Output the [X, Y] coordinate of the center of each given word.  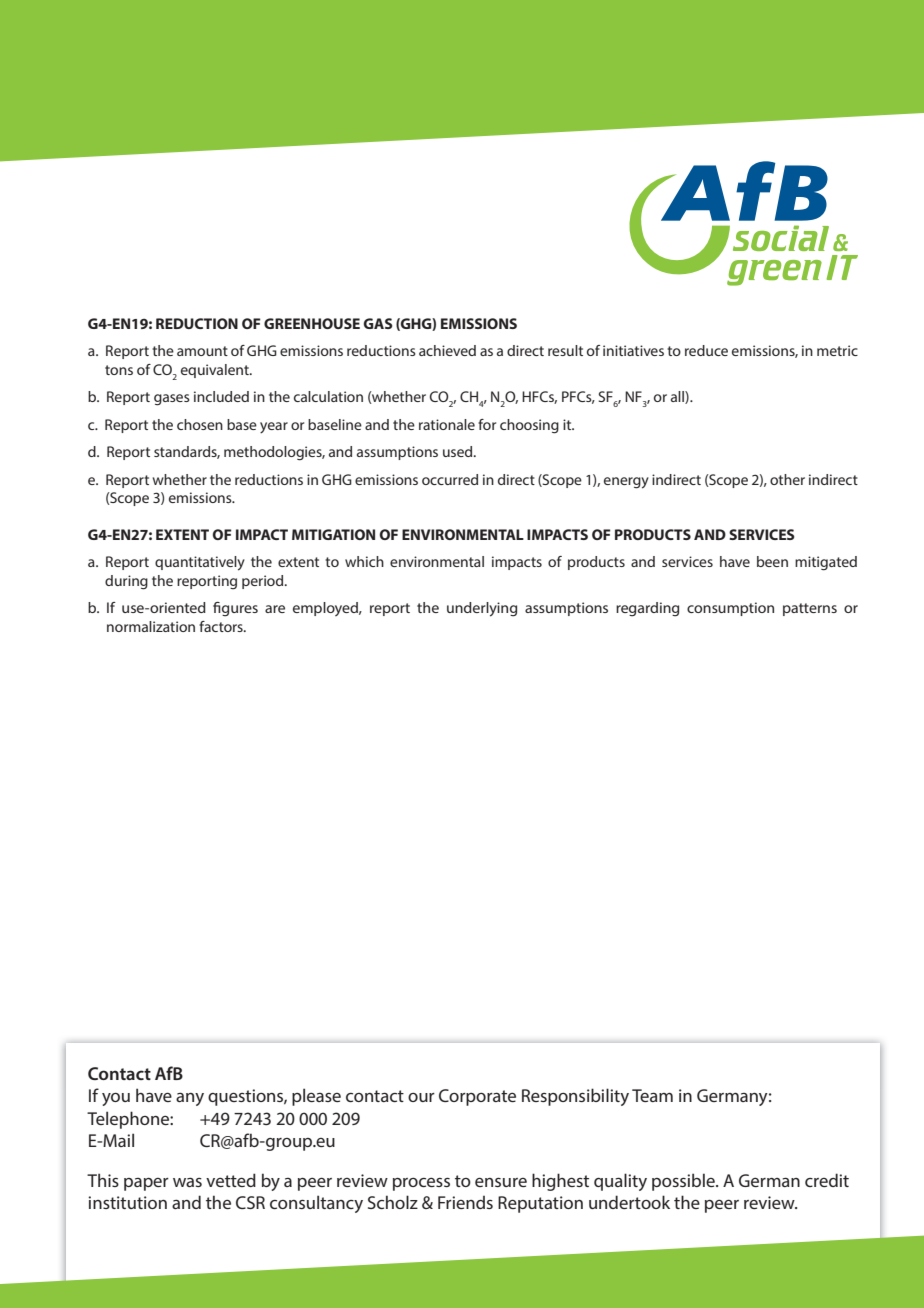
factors [222, 626]
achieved [447, 350]
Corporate [477, 1097]
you [116, 1099]
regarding [647, 609]
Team [652, 1095]
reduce [706, 350]
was [187, 1182]
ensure [501, 1182]
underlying [482, 609]
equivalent [216, 371]
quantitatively [200, 563]
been [772, 561]
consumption [730, 609]
